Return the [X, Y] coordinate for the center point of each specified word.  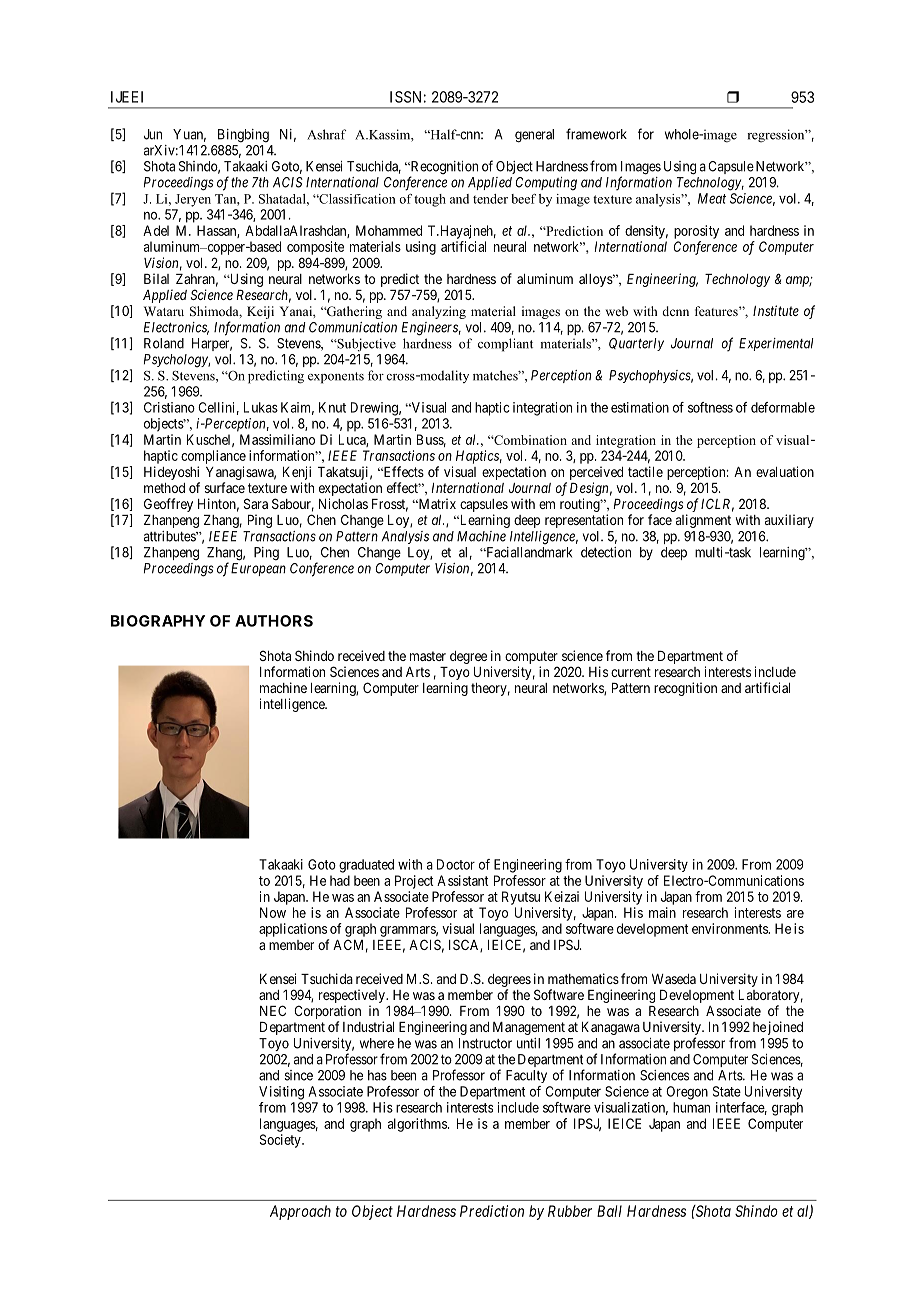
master [428, 656]
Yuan [189, 135]
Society [281, 1141]
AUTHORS [274, 621]
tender [490, 199]
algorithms [418, 1125]
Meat [712, 198]
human [691, 1107]
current [631, 672]
